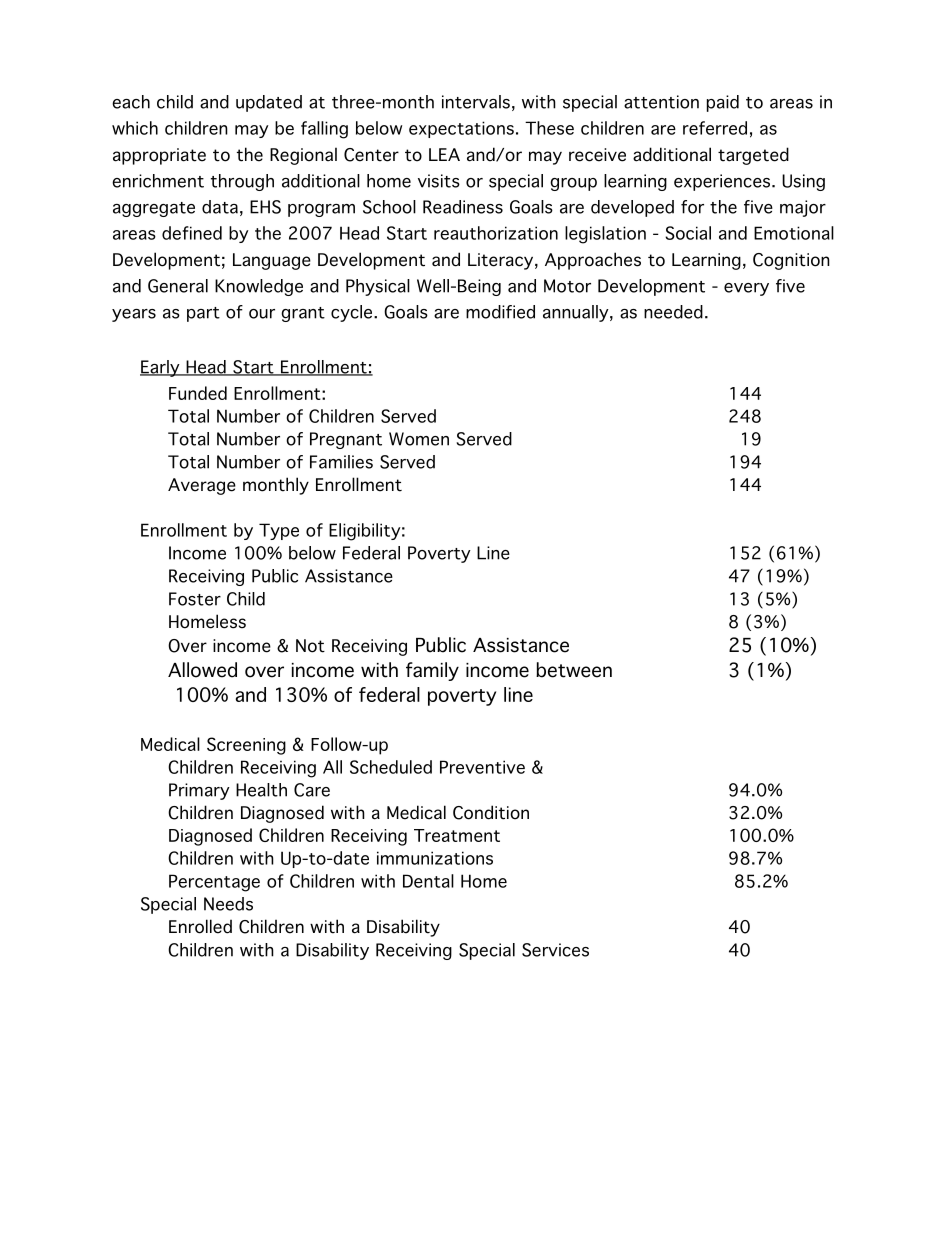 The image size is (952, 1233). What do you see at coordinates (159, 156) in the page?
I see `appropriate` at bounding box center [159, 156].
